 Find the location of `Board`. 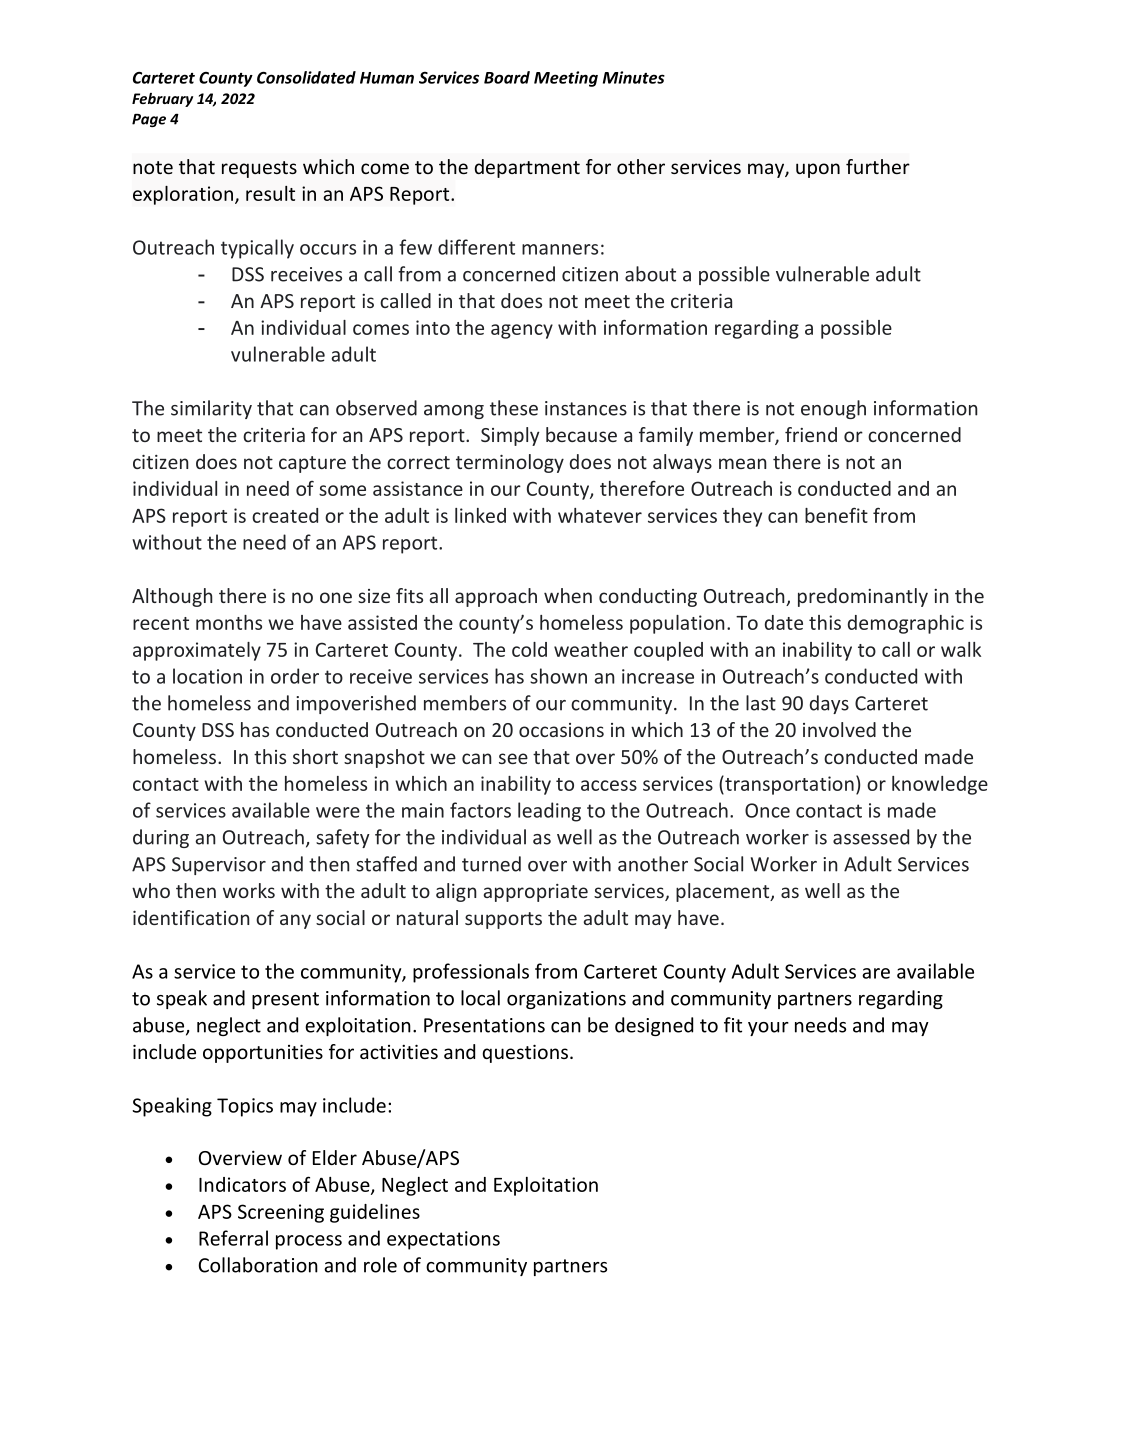

Board is located at coordinates (507, 77).
